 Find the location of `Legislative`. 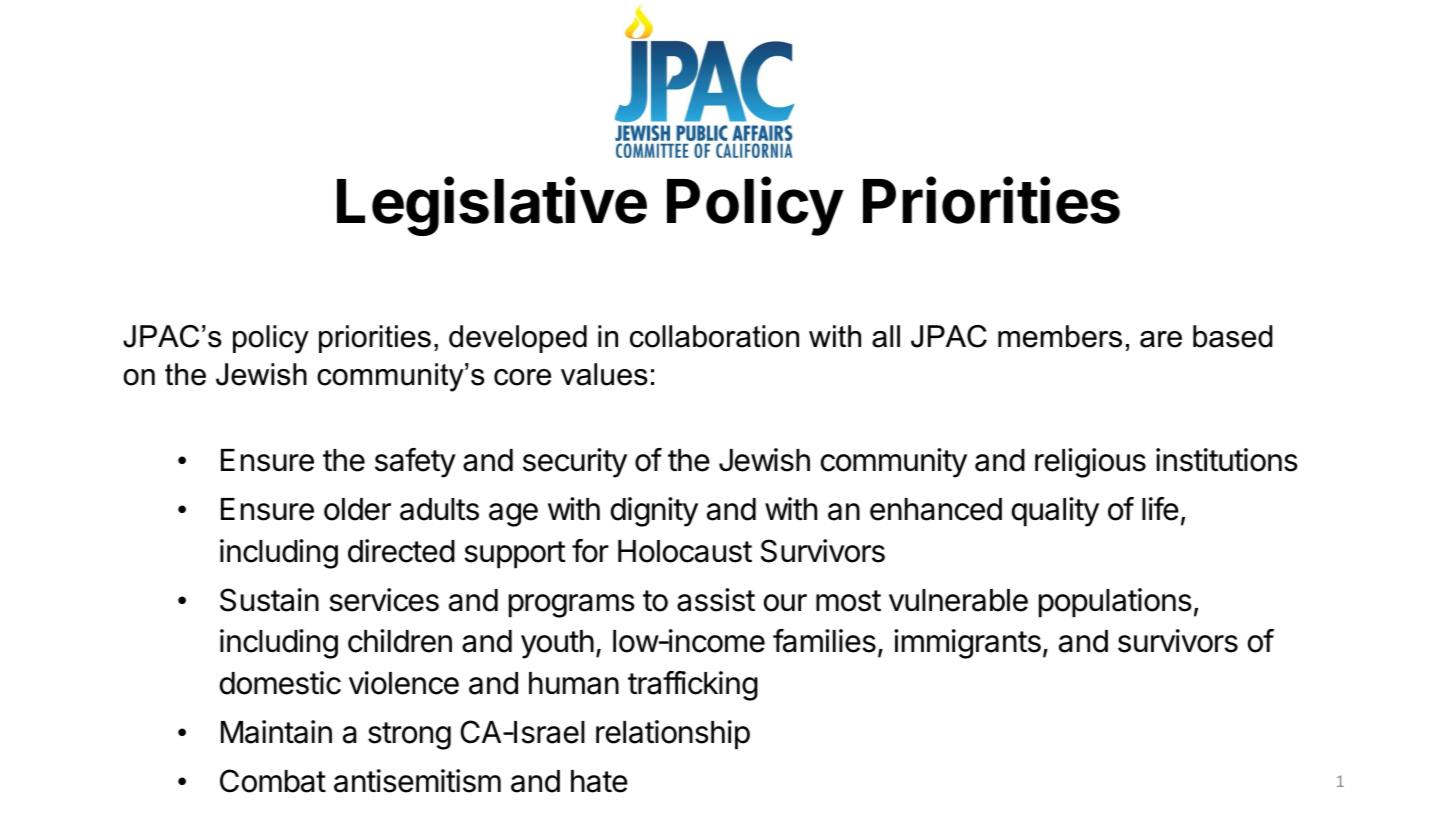

Legislative is located at coordinates (492, 206).
